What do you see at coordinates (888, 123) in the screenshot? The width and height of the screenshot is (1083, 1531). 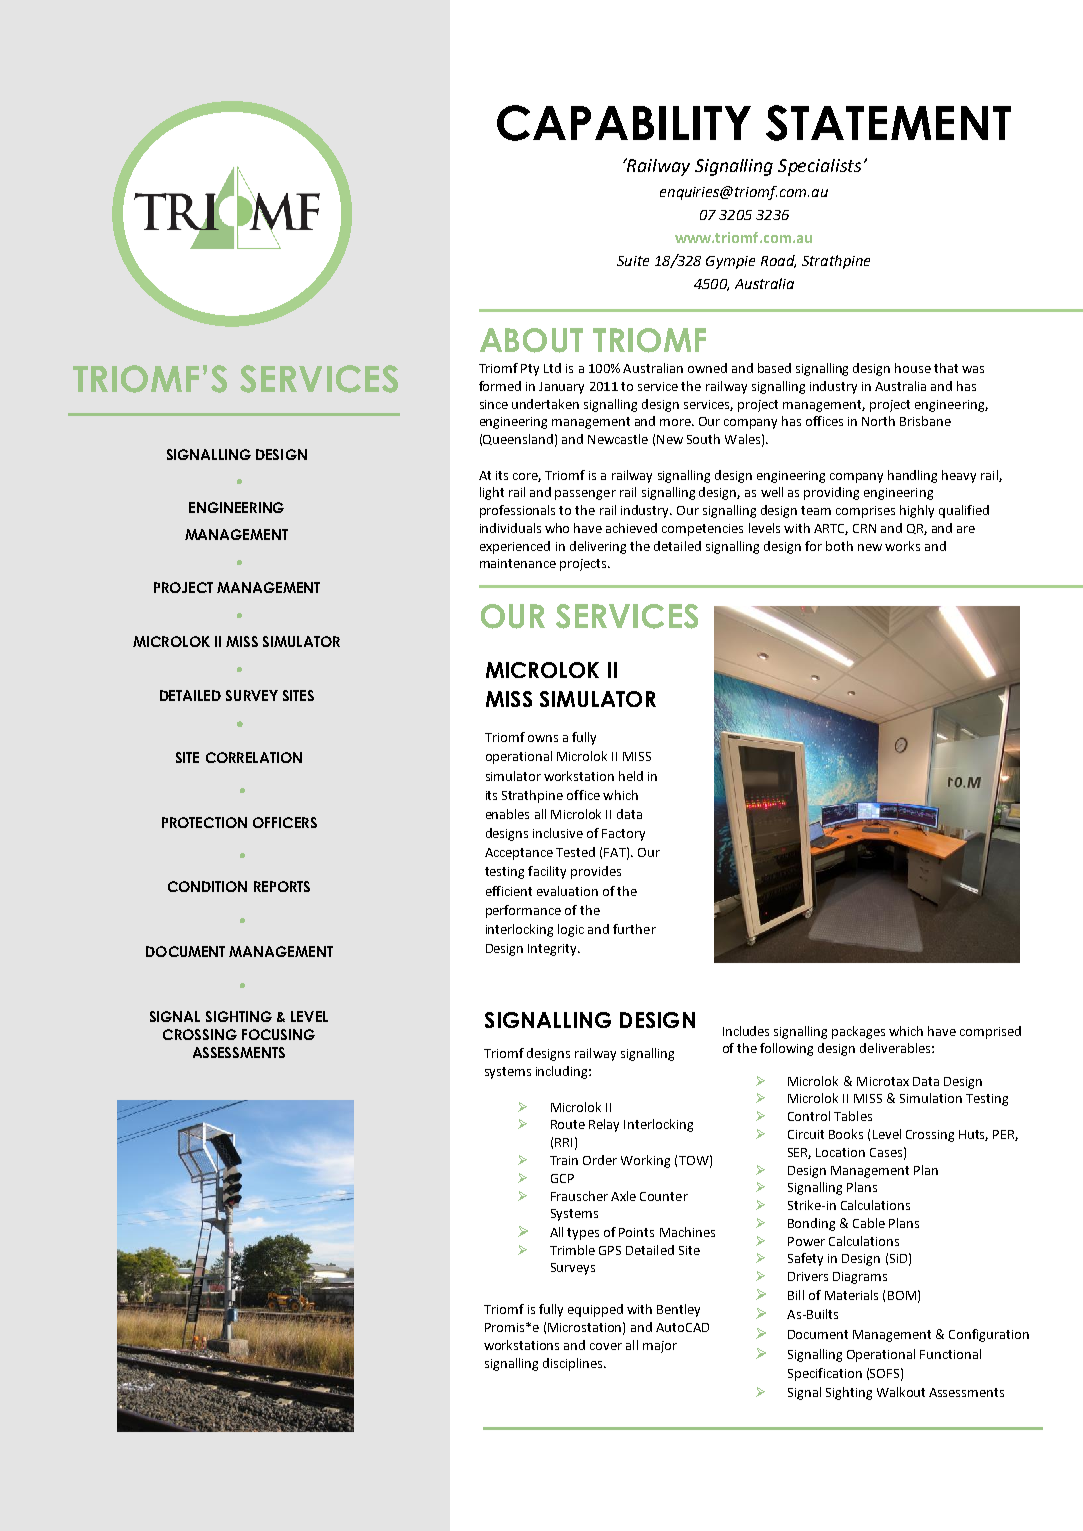 I see `STATEMENT` at bounding box center [888, 123].
